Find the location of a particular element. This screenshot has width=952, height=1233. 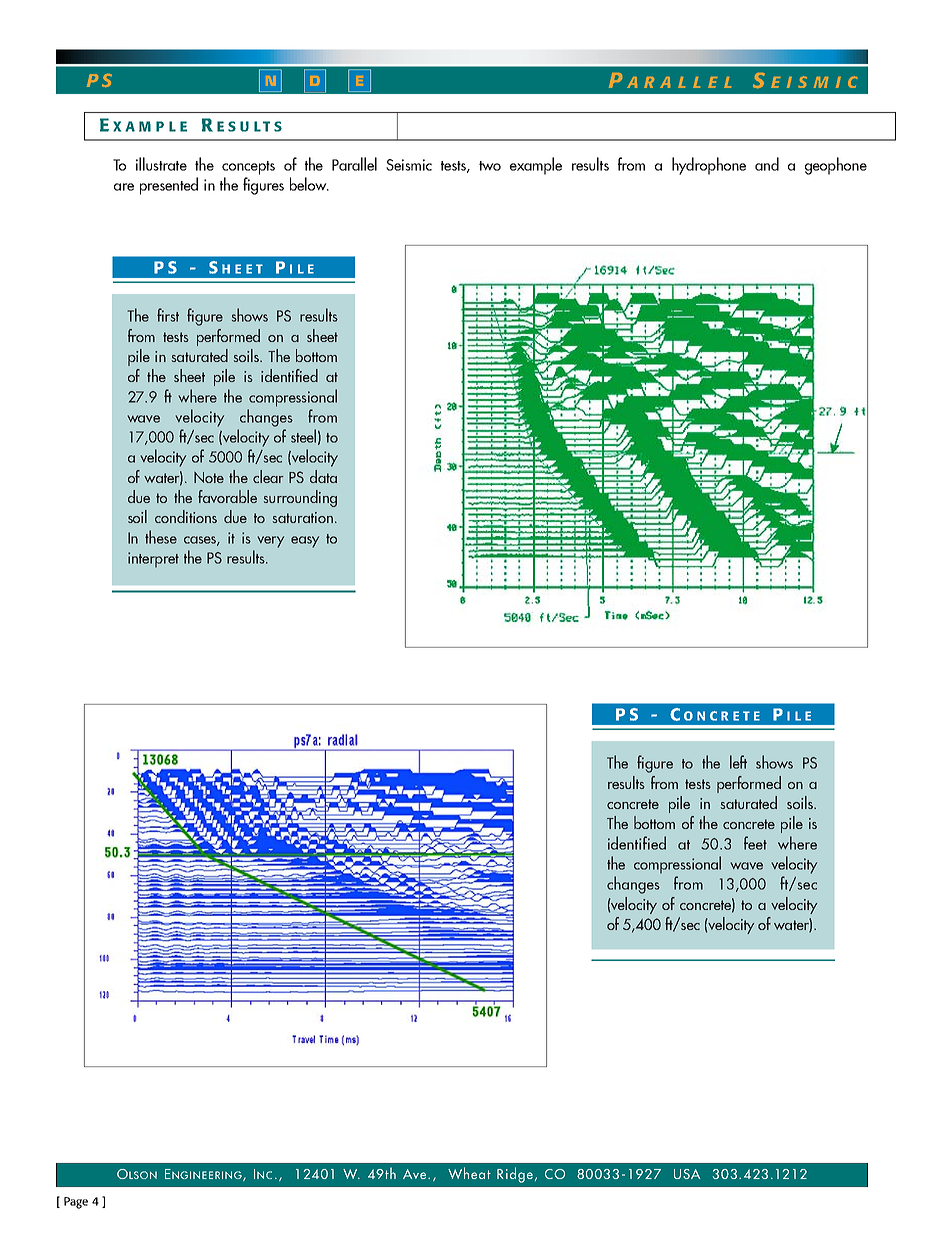

USA is located at coordinates (687, 1174).
